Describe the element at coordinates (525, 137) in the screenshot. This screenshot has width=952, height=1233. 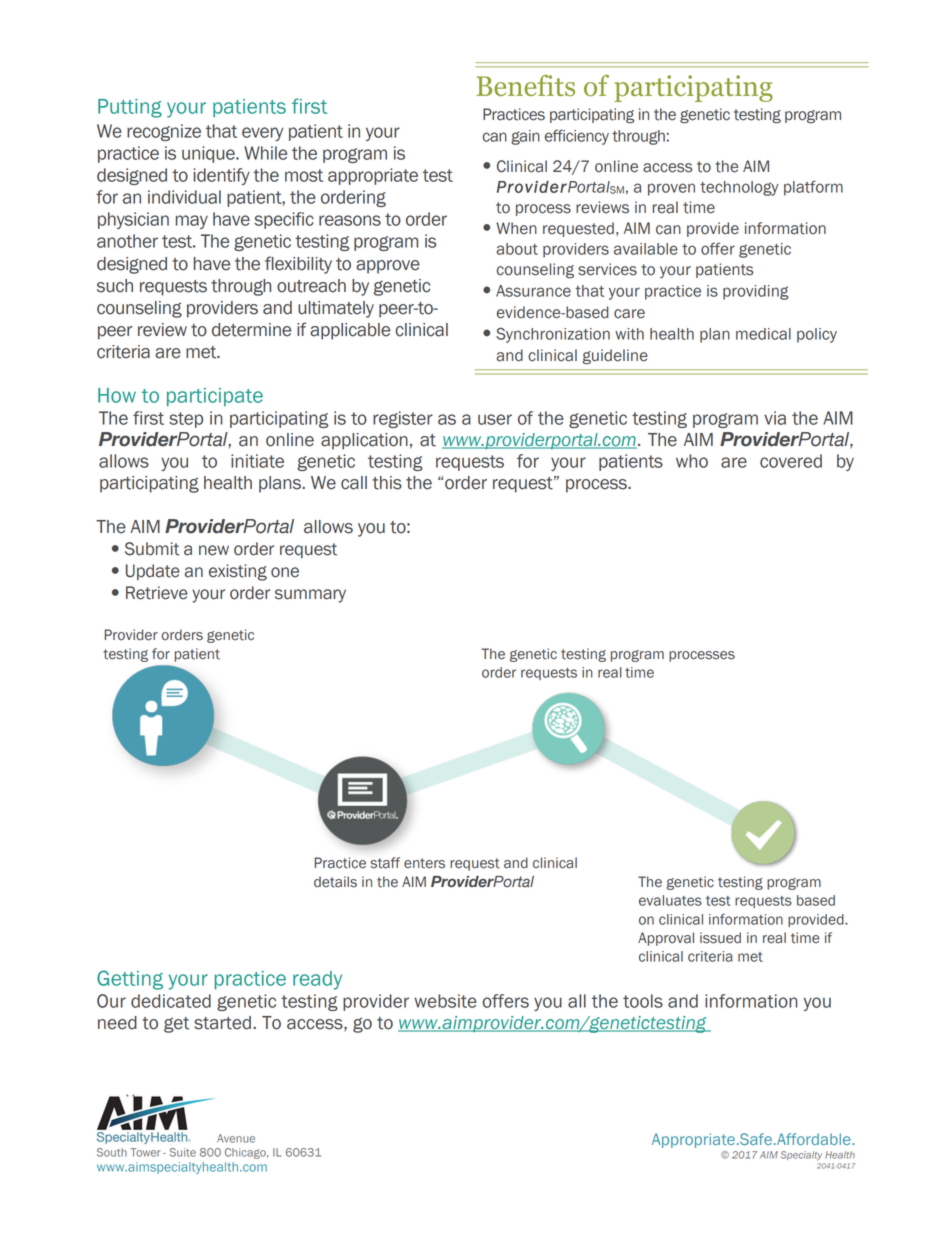
I see `gain` at that location.
